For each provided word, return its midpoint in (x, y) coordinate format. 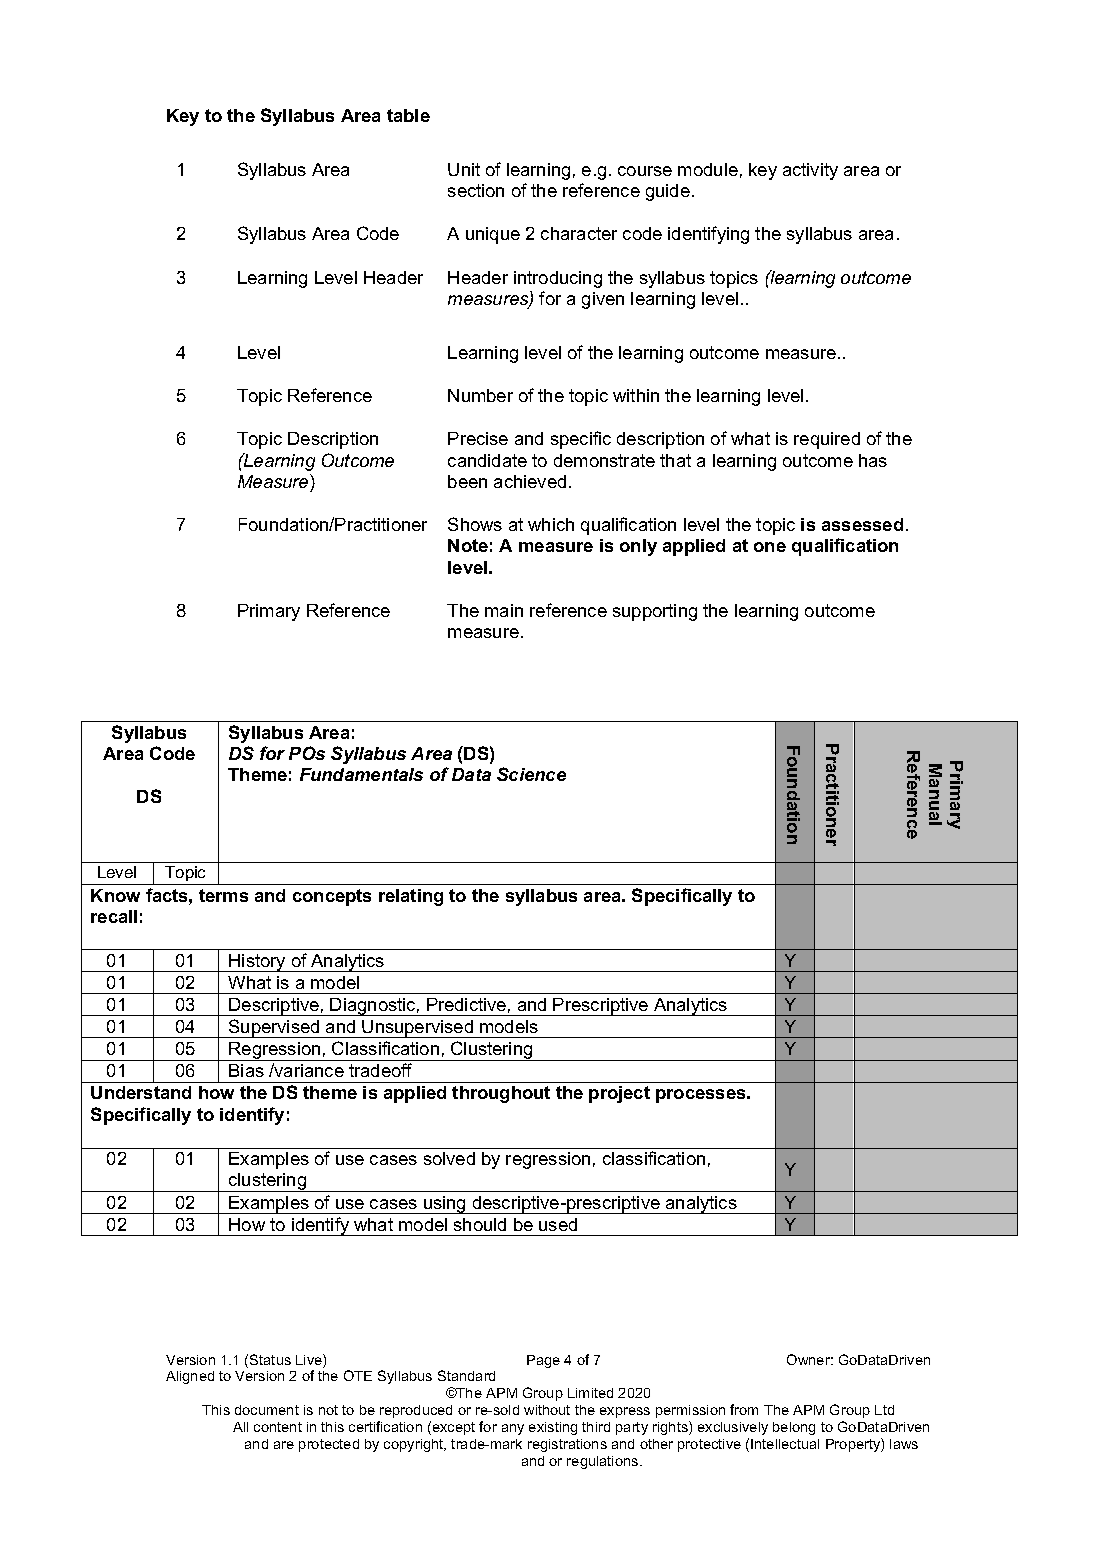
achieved (530, 481)
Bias (246, 1070)
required (827, 440)
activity (810, 171)
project (619, 1094)
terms (223, 895)
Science (531, 774)
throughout (501, 1094)
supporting (655, 612)
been (467, 481)
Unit (464, 169)
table (408, 115)
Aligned (190, 1377)
